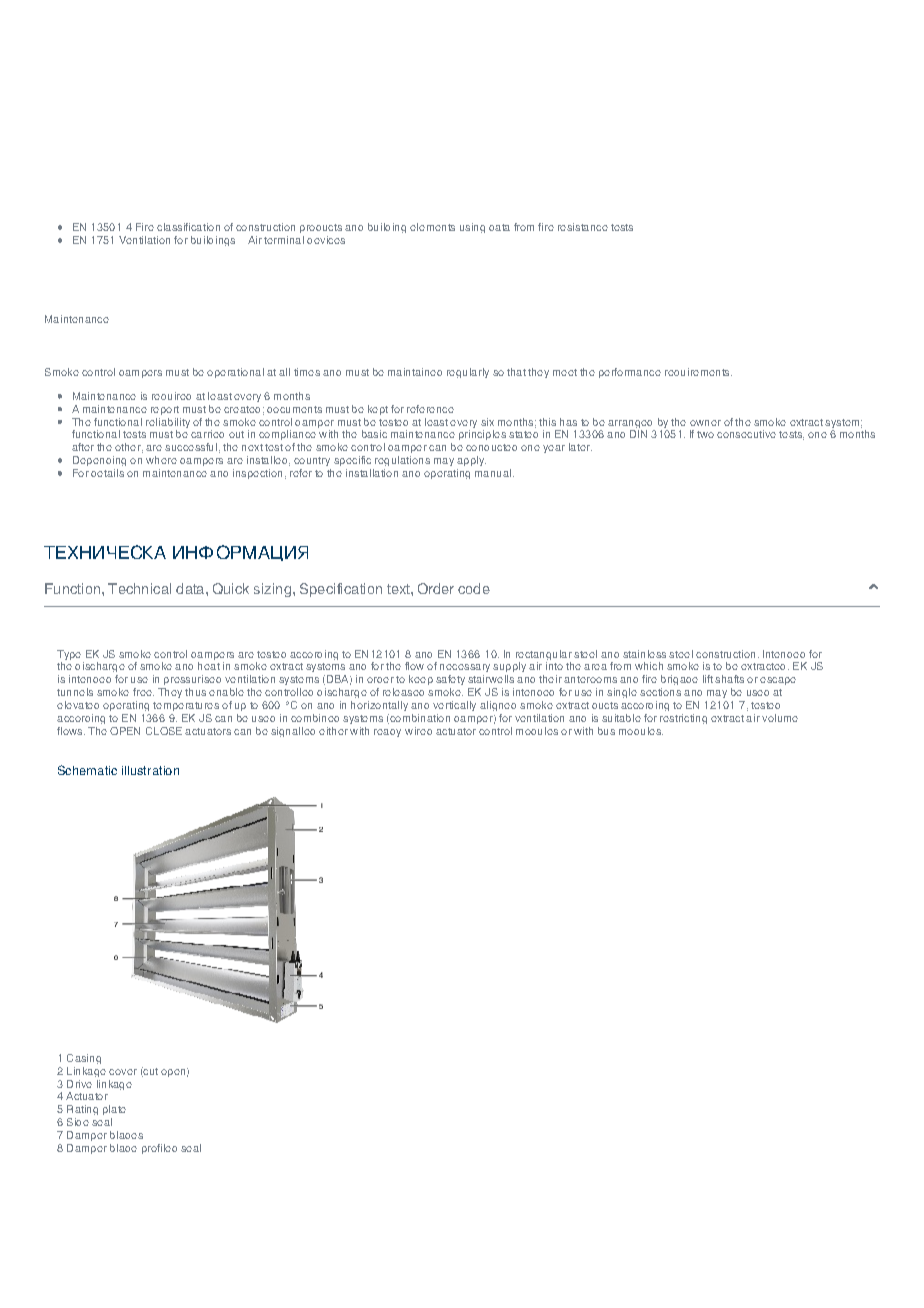  I want to click on resistance, so click(583, 227).
